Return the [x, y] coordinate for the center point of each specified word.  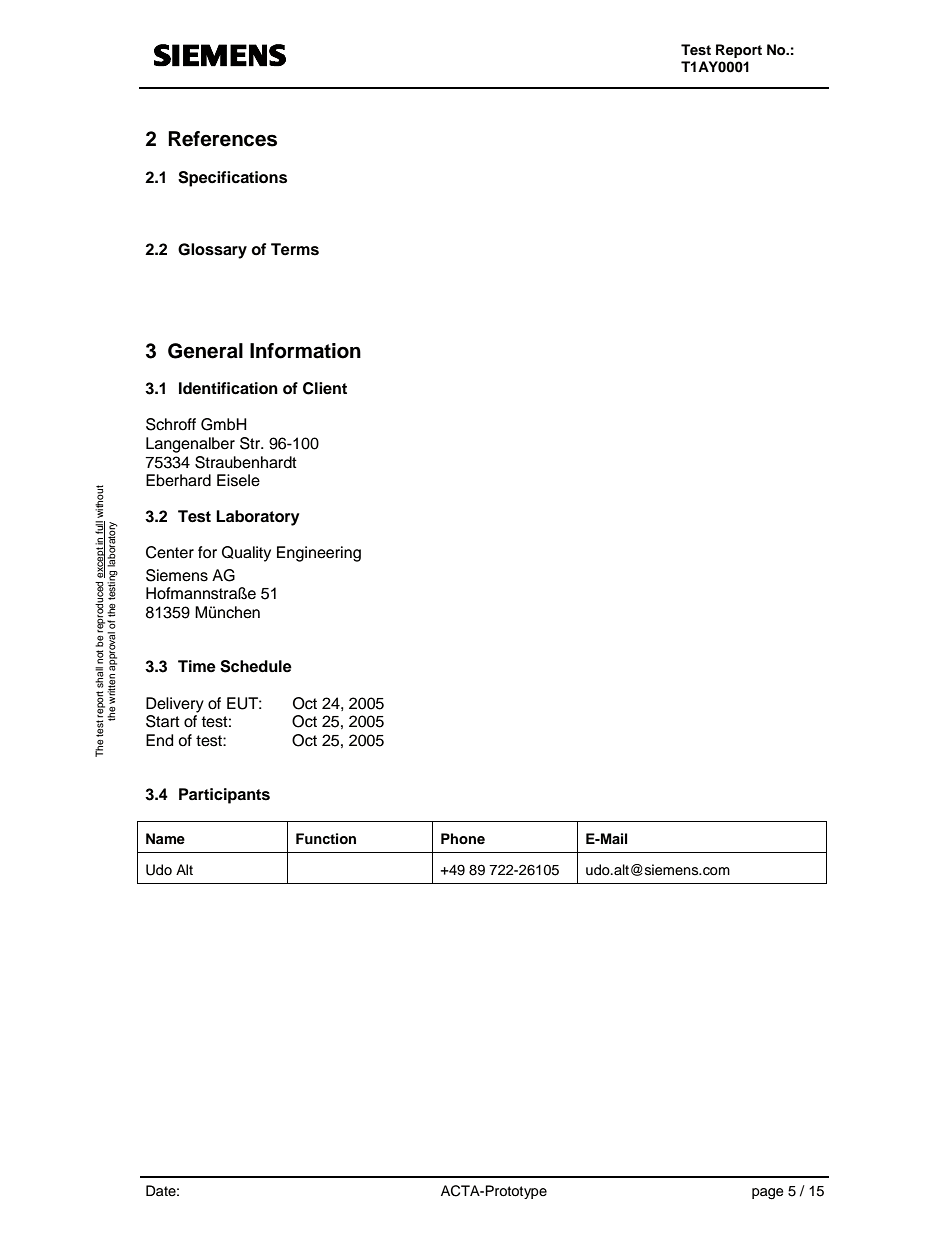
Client [325, 388]
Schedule [256, 666]
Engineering [319, 554]
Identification [228, 388]
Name [165, 838]
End [159, 740]
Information [305, 351]
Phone [463, 839]
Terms [295, 249]
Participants [224, 796]
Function [326, 839]
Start [163, 721]
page [768, 1194]
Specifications [232, 179]
